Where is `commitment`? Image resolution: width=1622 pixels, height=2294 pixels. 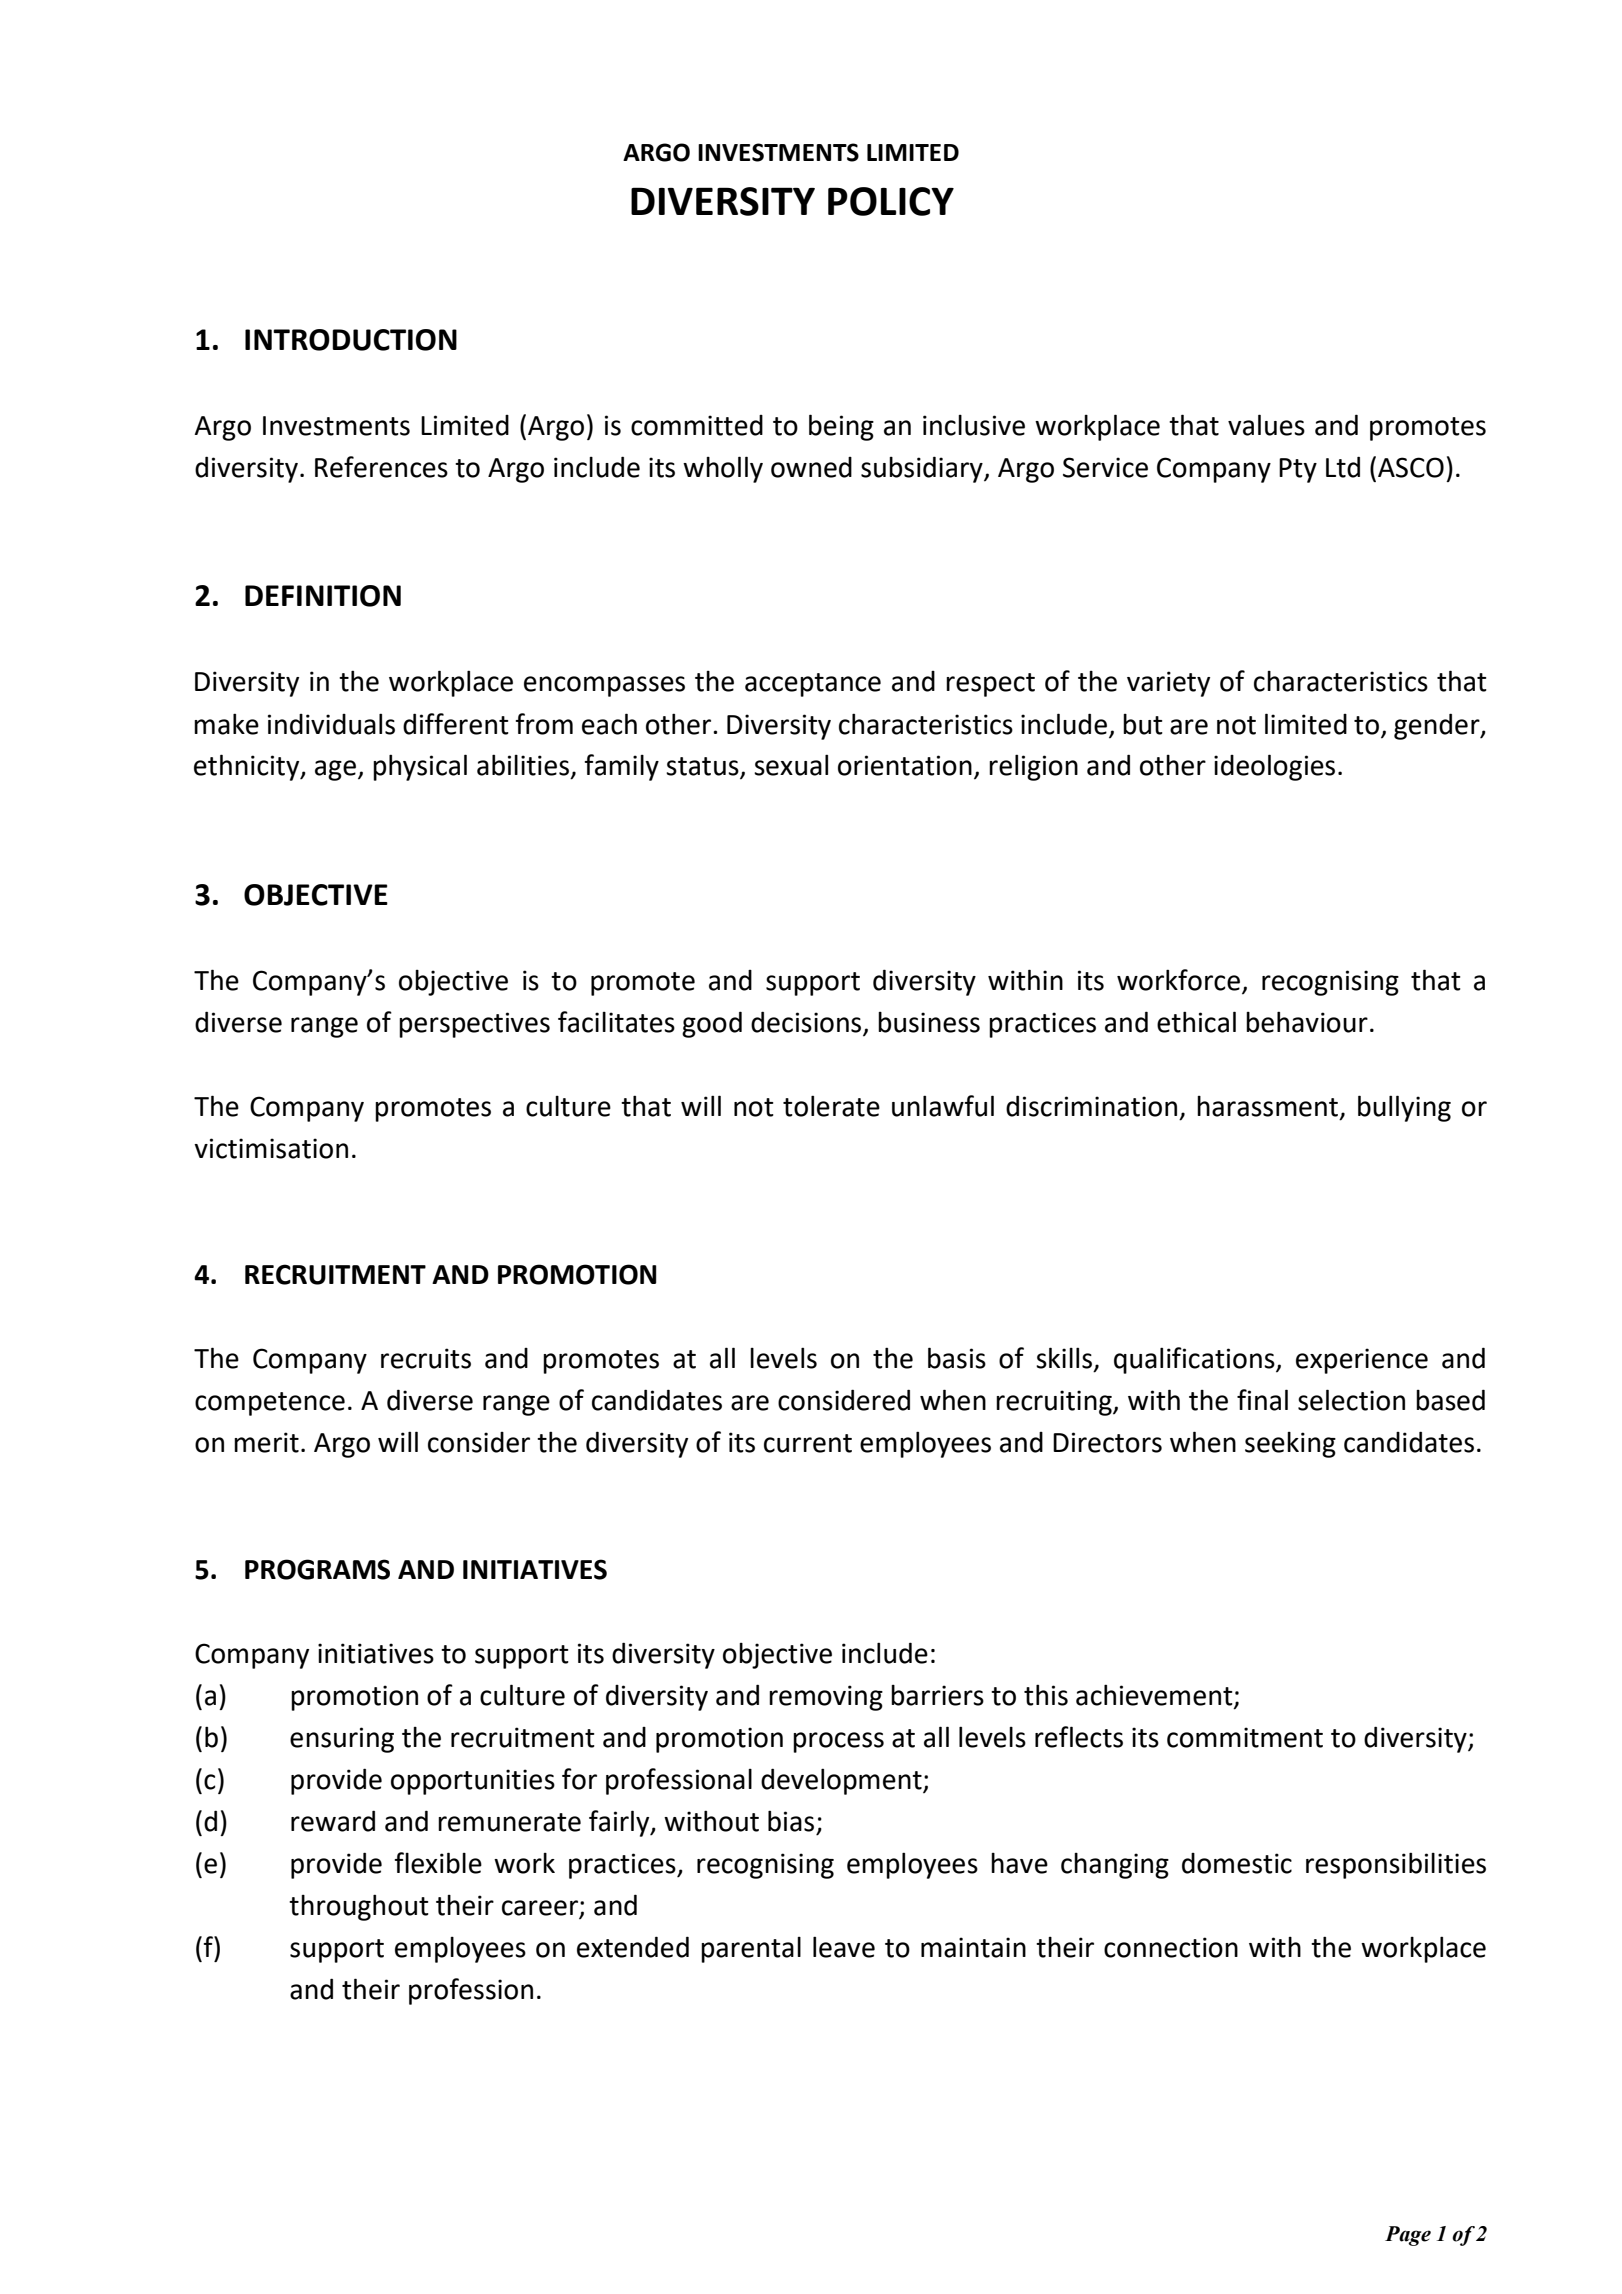
commitment is located at coordinates (1245, 1737).
